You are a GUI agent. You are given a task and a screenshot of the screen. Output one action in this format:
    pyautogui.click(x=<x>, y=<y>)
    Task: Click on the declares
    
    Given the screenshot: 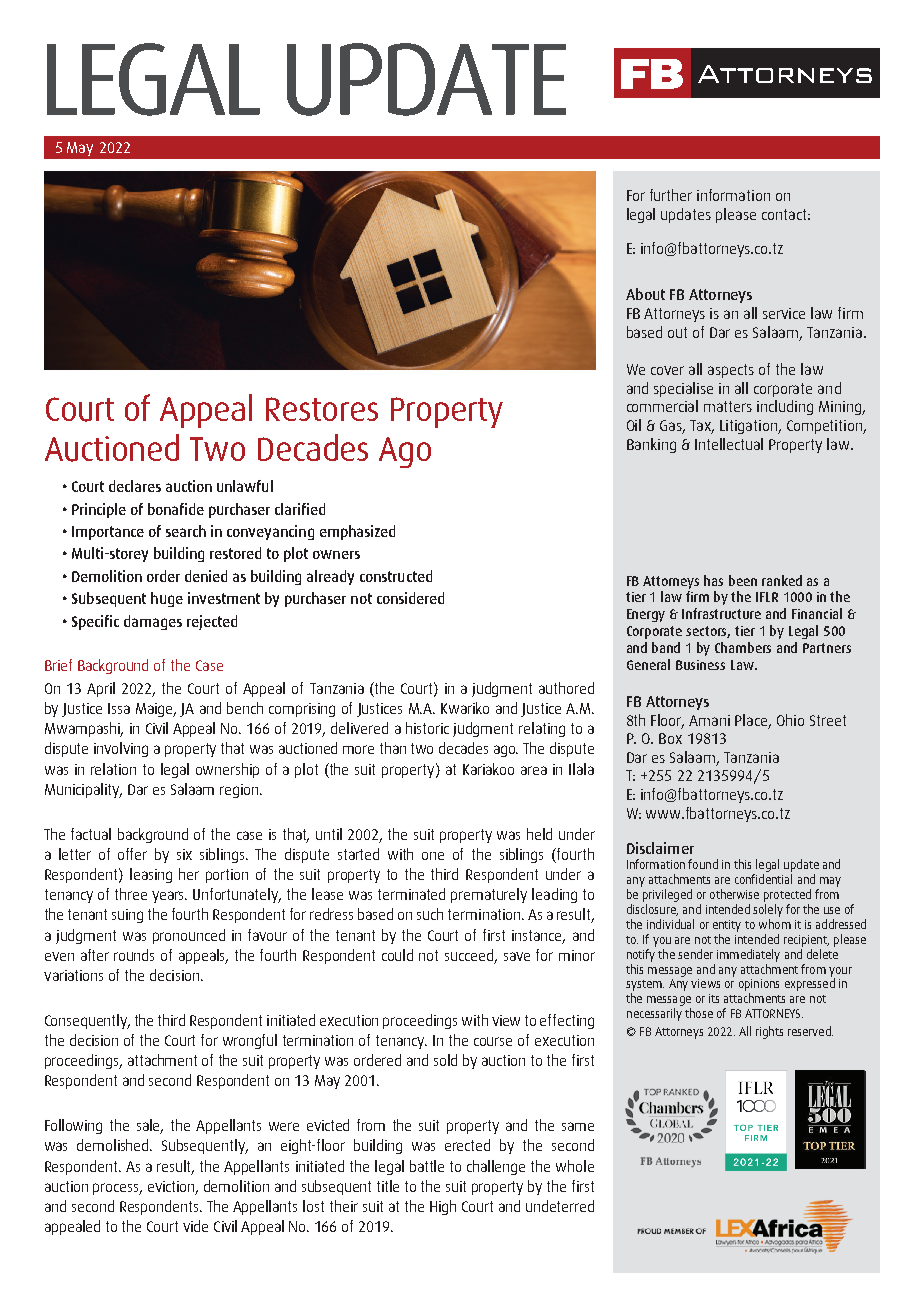 What is the action you would take?
    pyautogui.click(x=135, y=486)
